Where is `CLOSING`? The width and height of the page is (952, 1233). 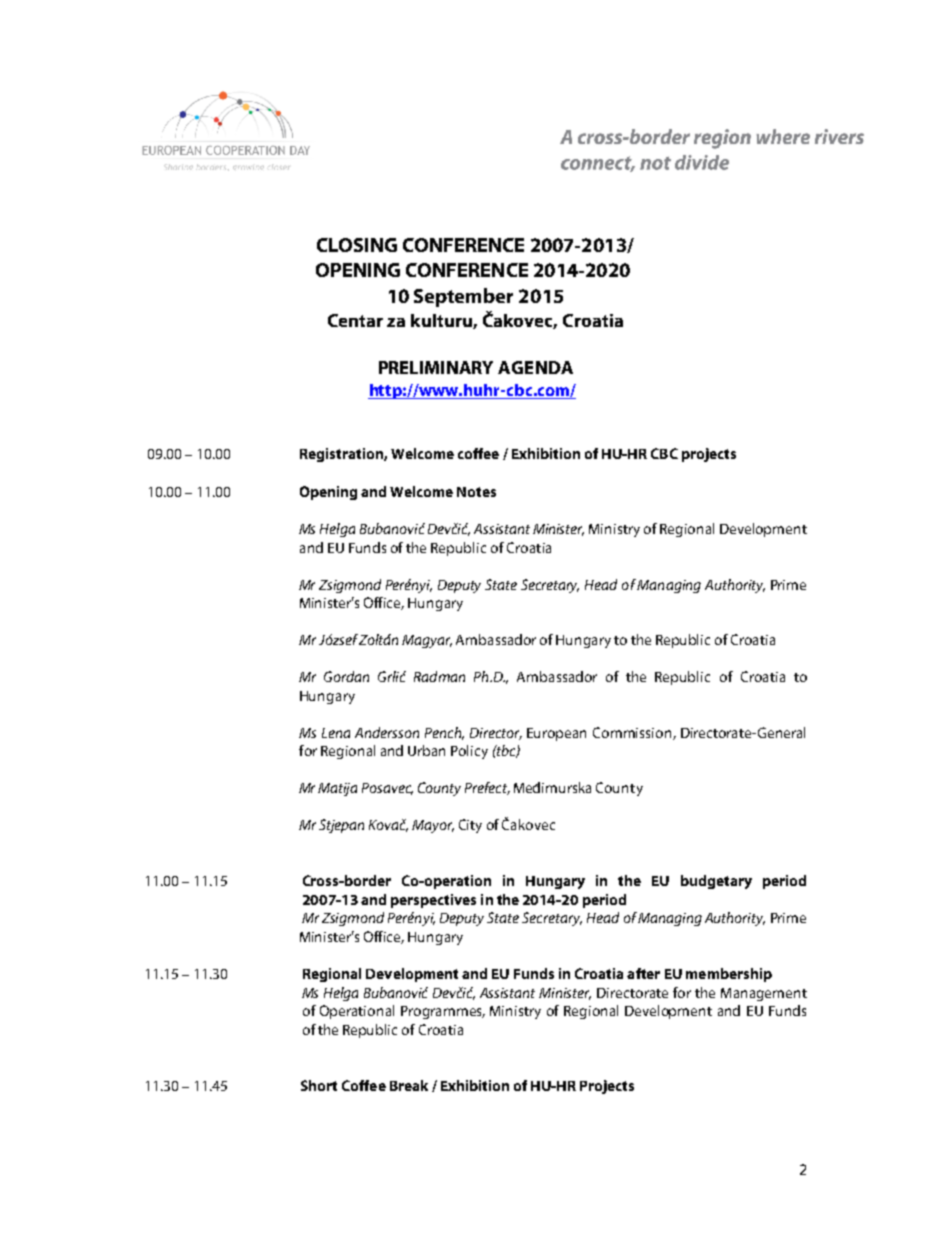
CLOSING is located at coordinates (357, 245).
